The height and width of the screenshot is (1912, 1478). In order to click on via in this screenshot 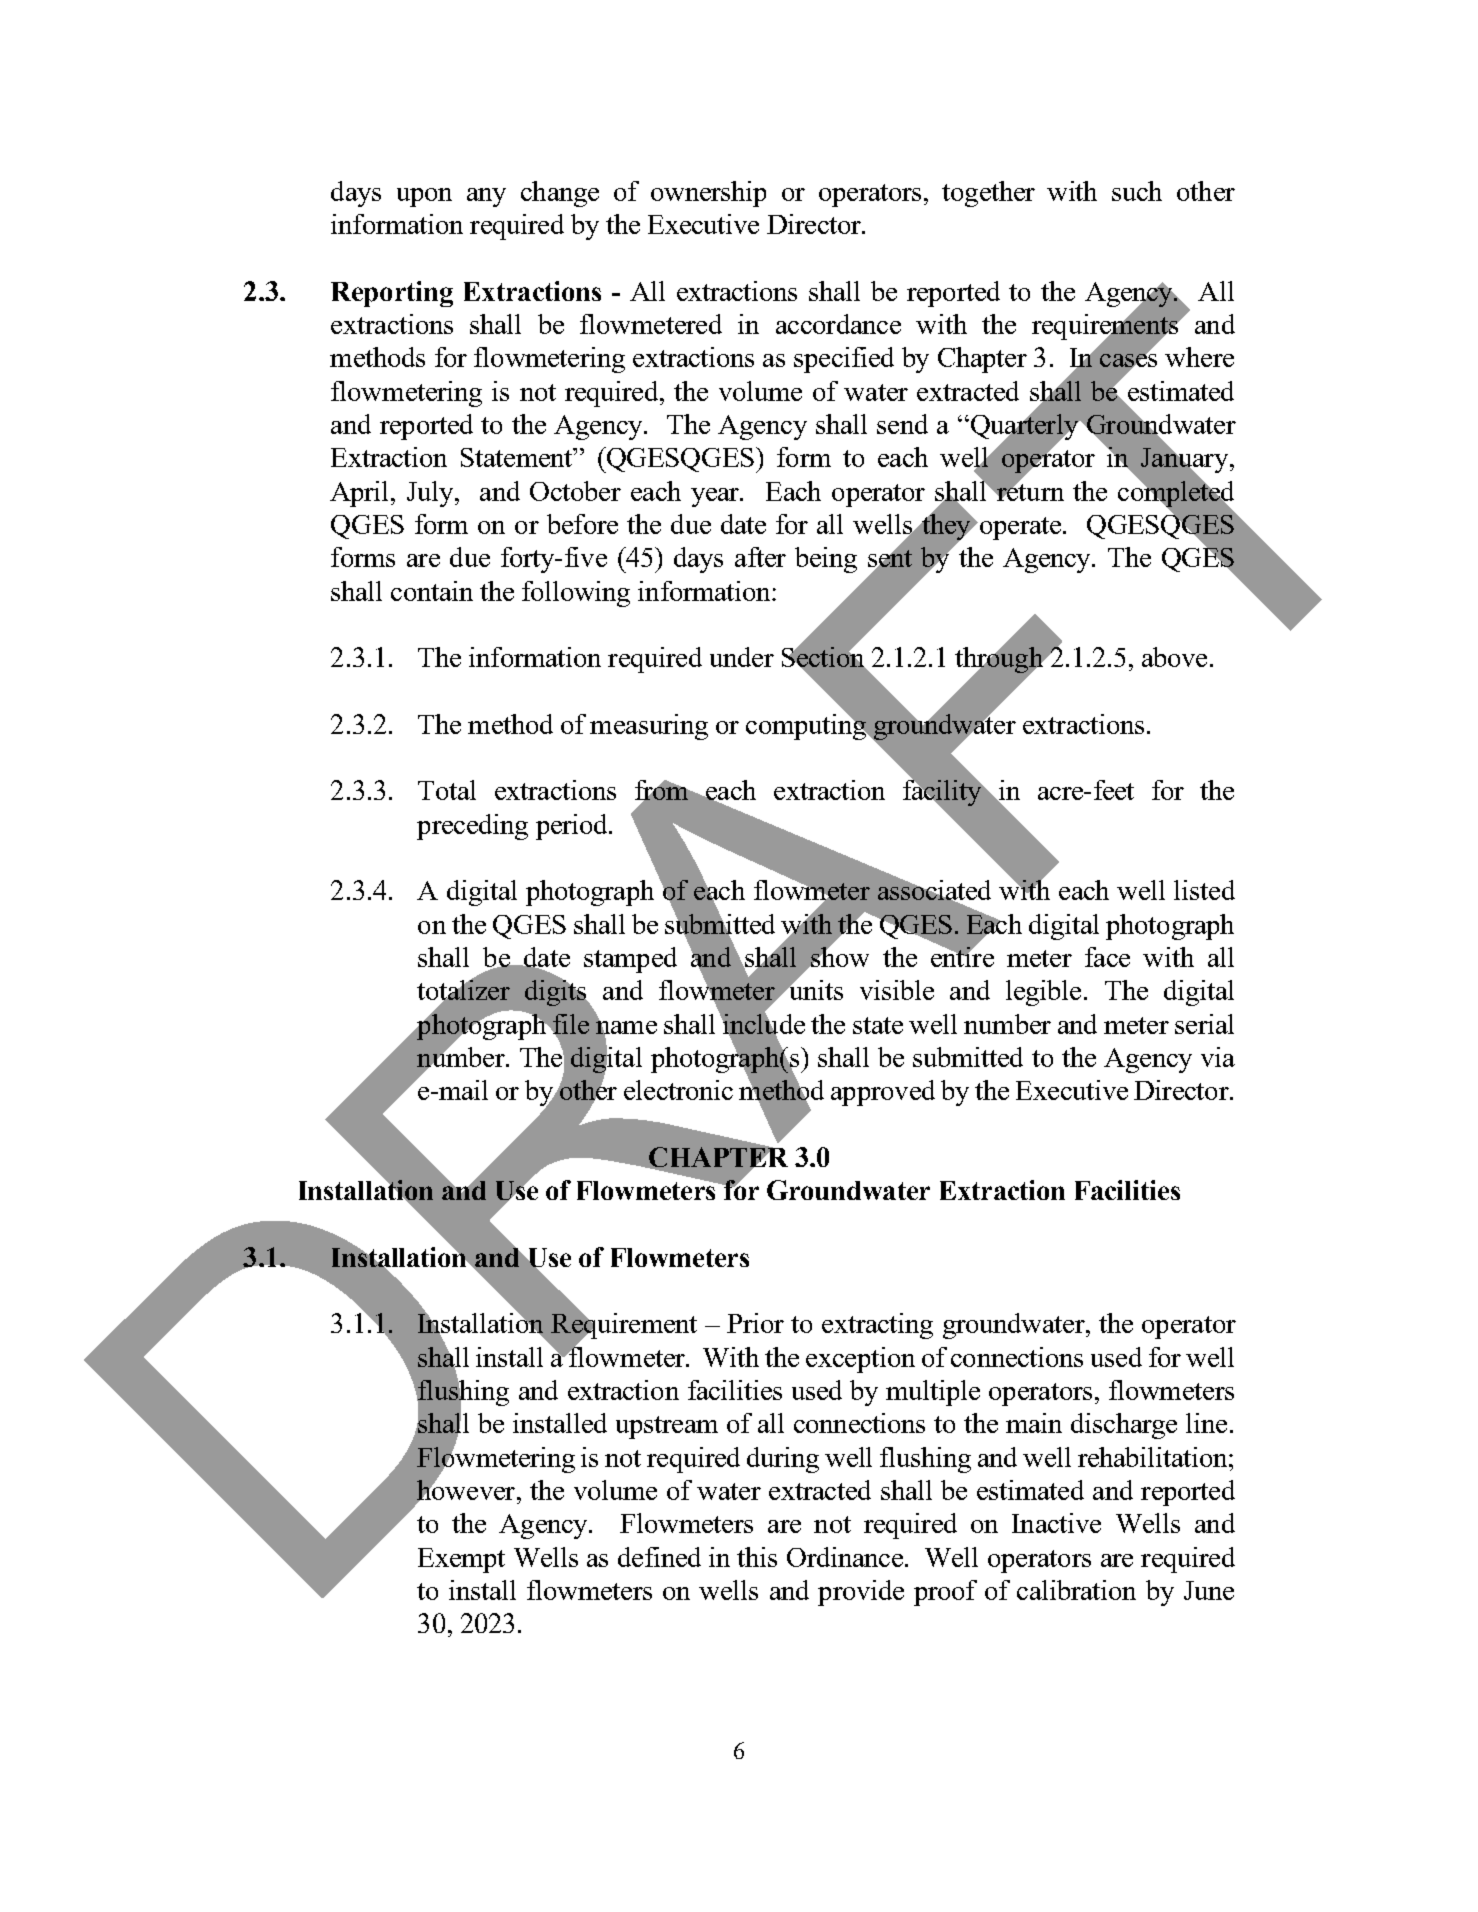, I will do `click(1218, 1057)`.
